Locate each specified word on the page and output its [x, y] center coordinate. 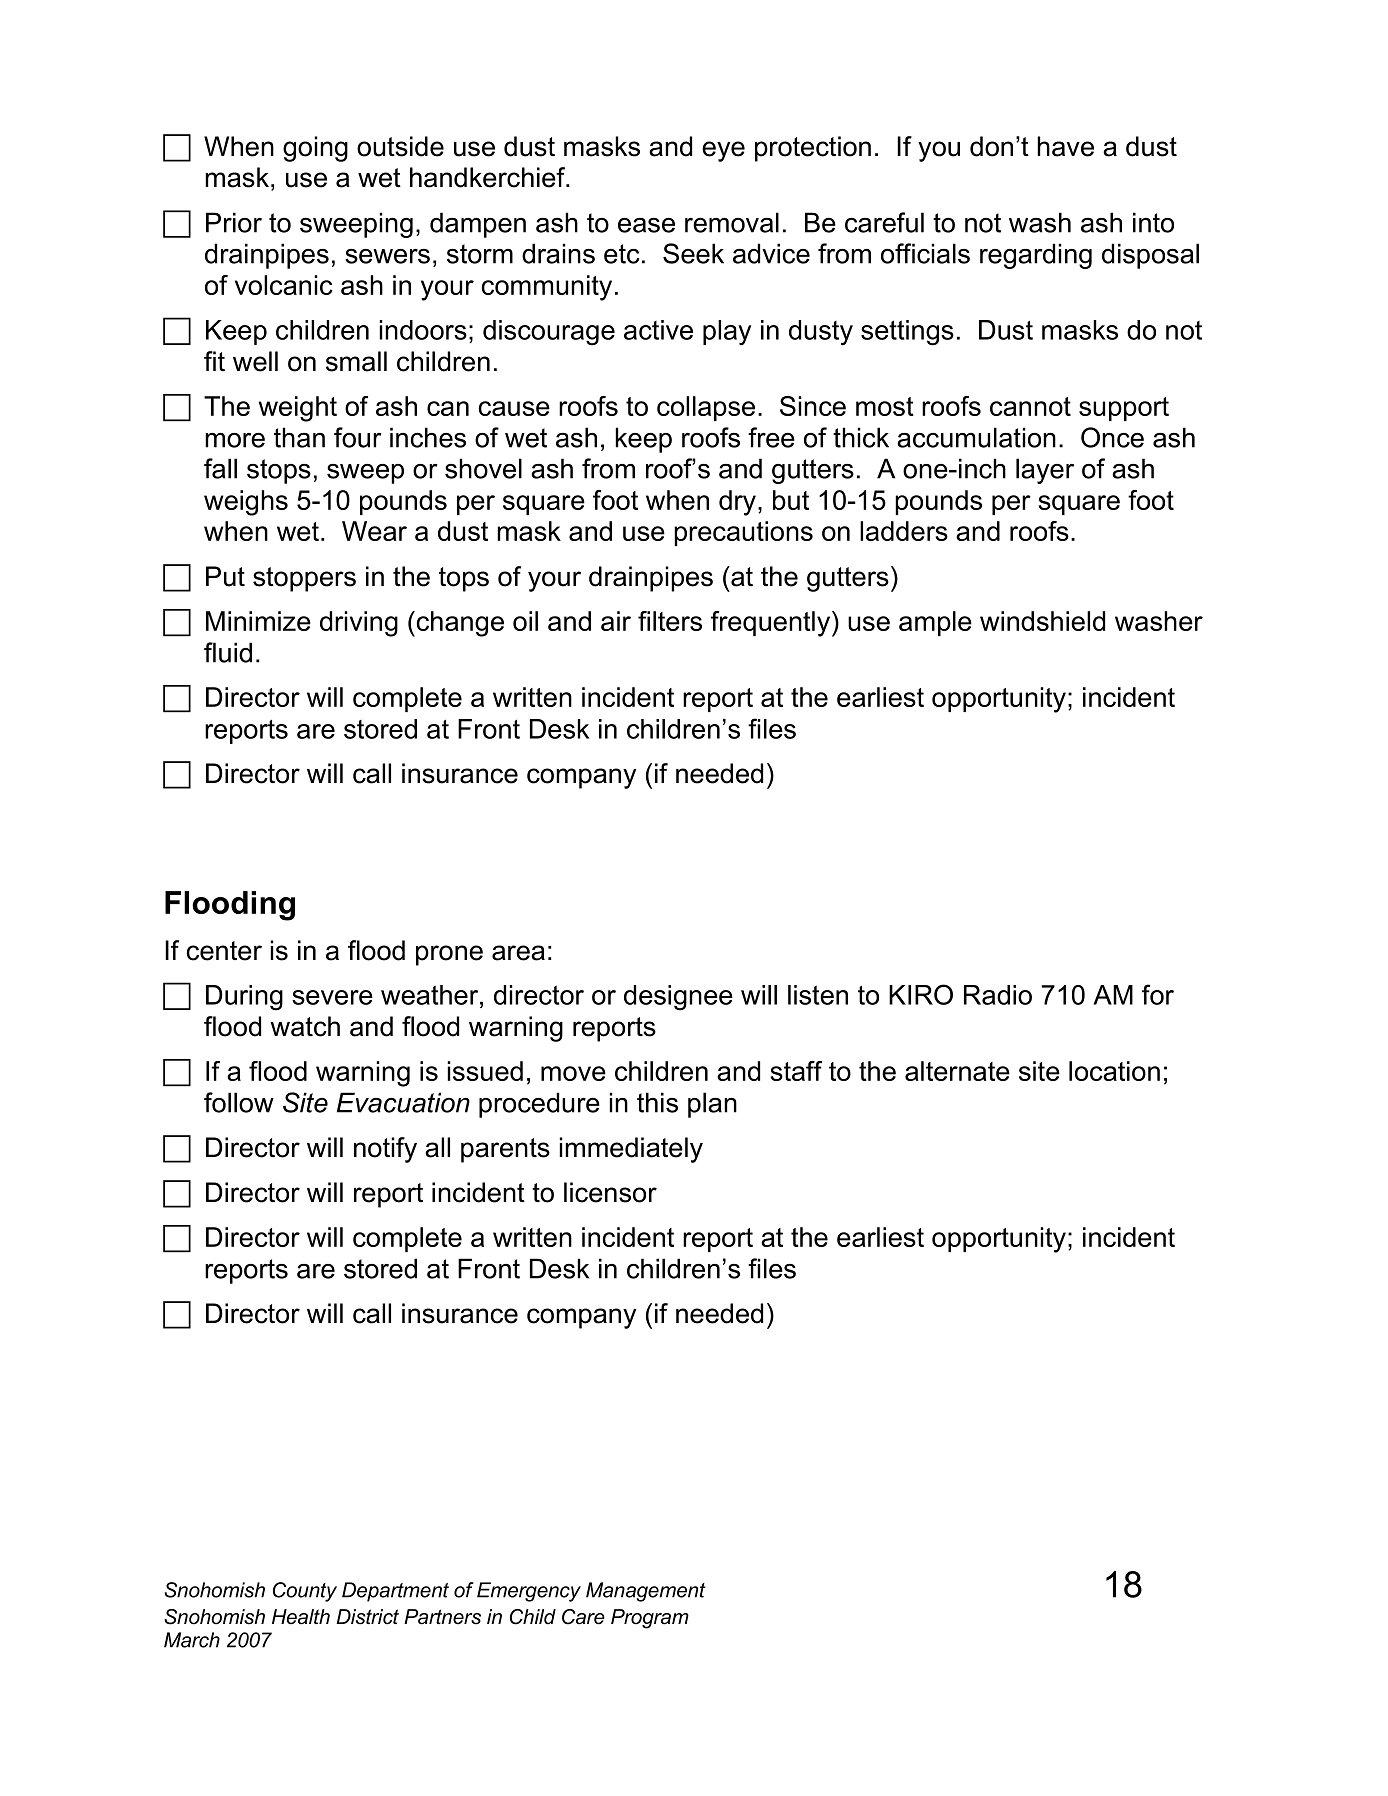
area [518, 953]
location [1114, 1071]
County [305, 1592]
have [1065, 146]
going [315, 149]
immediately [631, 1150]
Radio [998, 995]
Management [645, 1592]
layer [1045, 471]
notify [385, 1150]
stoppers [304, 579]
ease [646, 225]
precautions [743, 533]
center [224, 951]
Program [650, 1619]
